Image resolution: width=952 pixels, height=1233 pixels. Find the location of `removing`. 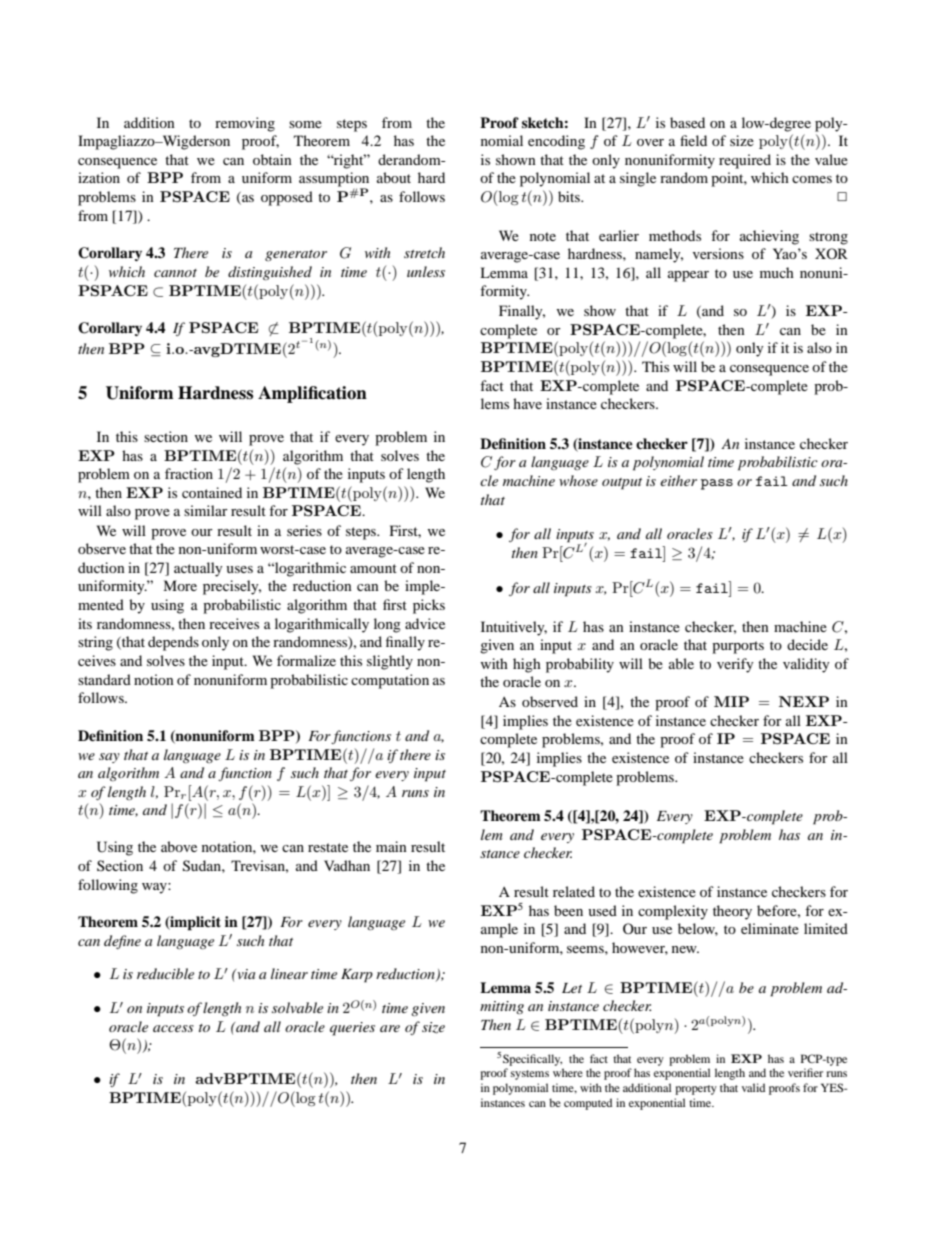

removing is located at coordinates (245, 124).
